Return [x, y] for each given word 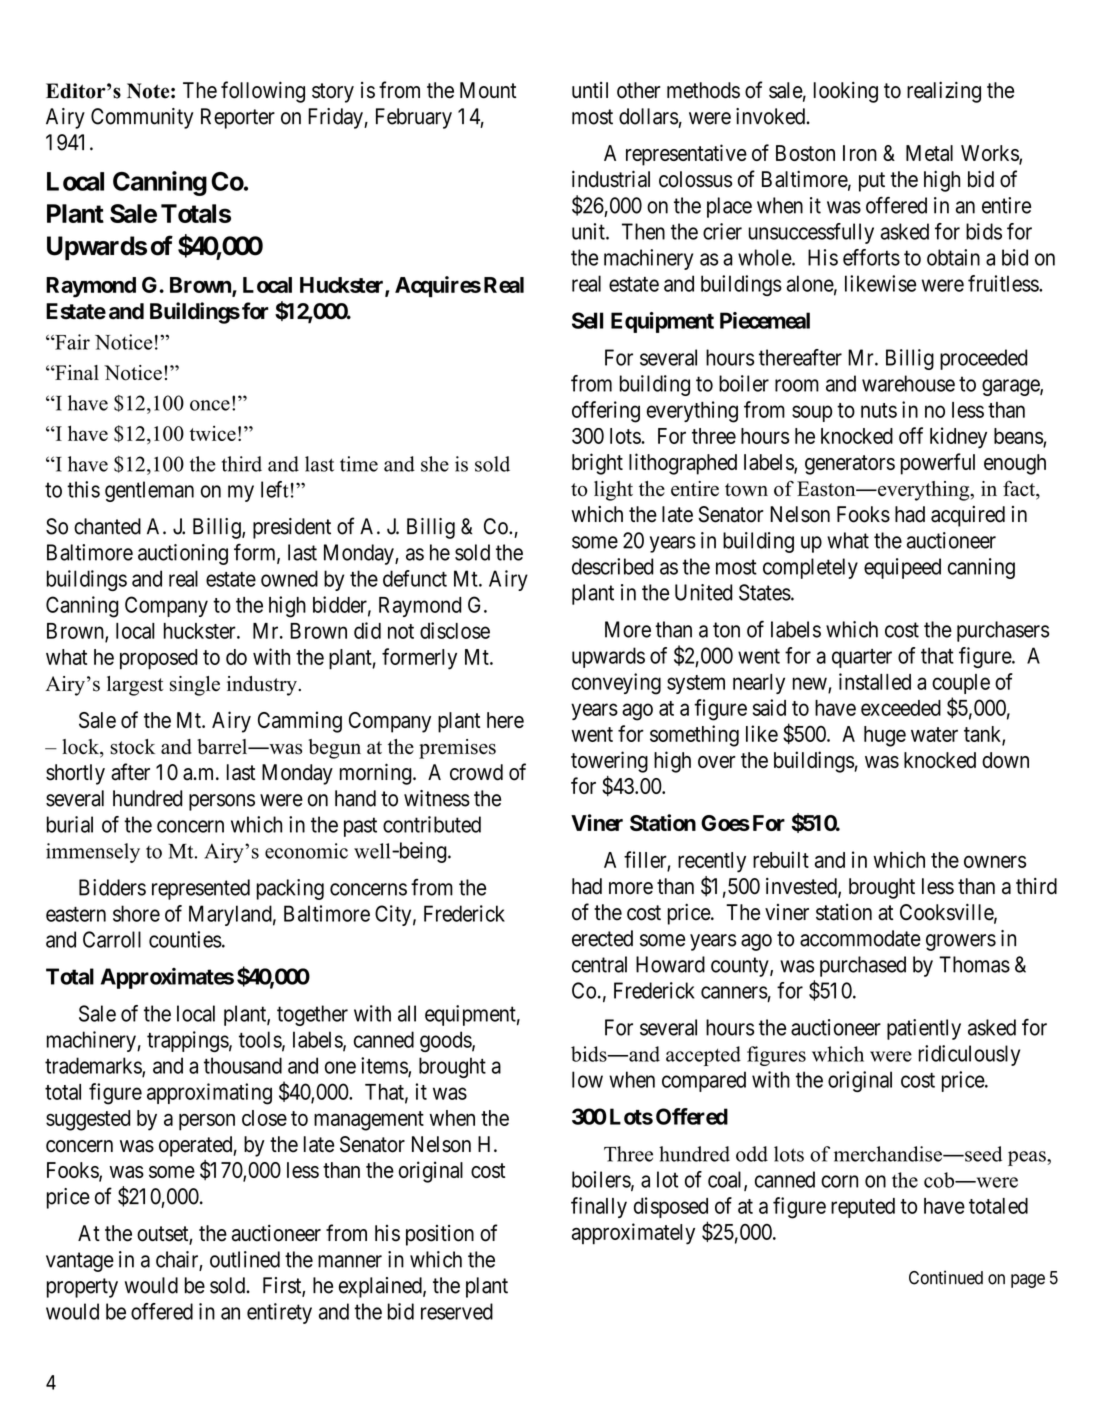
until [590, 90]
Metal [929, 153]
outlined [245, 1259]
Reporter [238, 118]
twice [213, 433]
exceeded [901, 708]
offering [606, 412]
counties [185, 939]
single [195, 686]
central [599, 964]
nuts [879, 410]
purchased [863, 966]
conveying [616, 684]
